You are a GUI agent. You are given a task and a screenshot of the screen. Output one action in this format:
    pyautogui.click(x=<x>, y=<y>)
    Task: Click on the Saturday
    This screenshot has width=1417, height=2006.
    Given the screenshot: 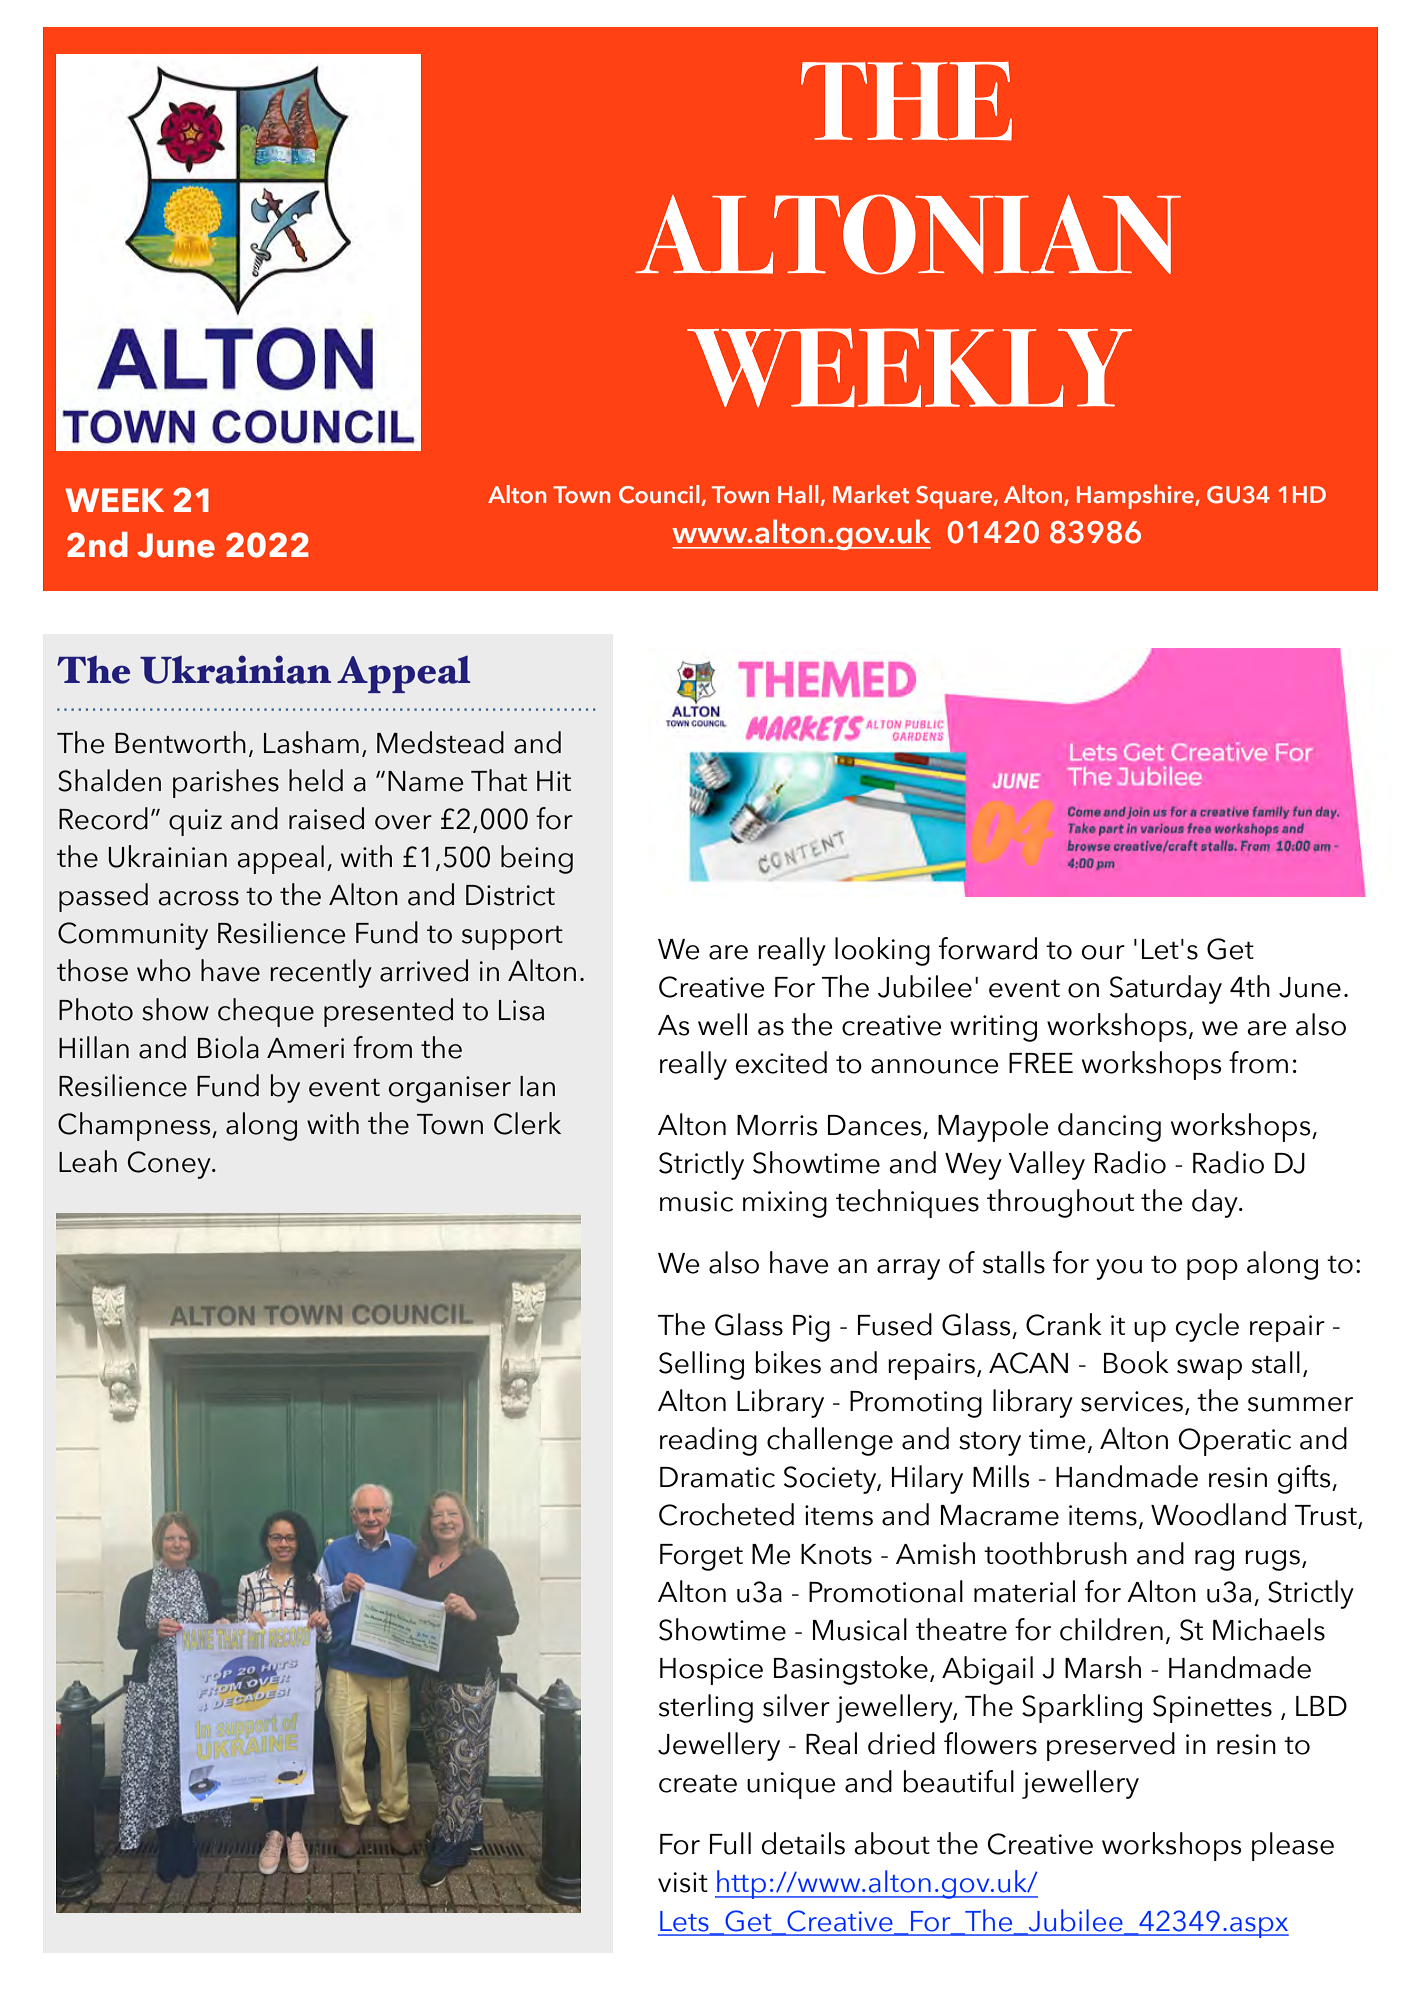 What is the action you would take?
    pyautogui.click(x=1166, y=989)
